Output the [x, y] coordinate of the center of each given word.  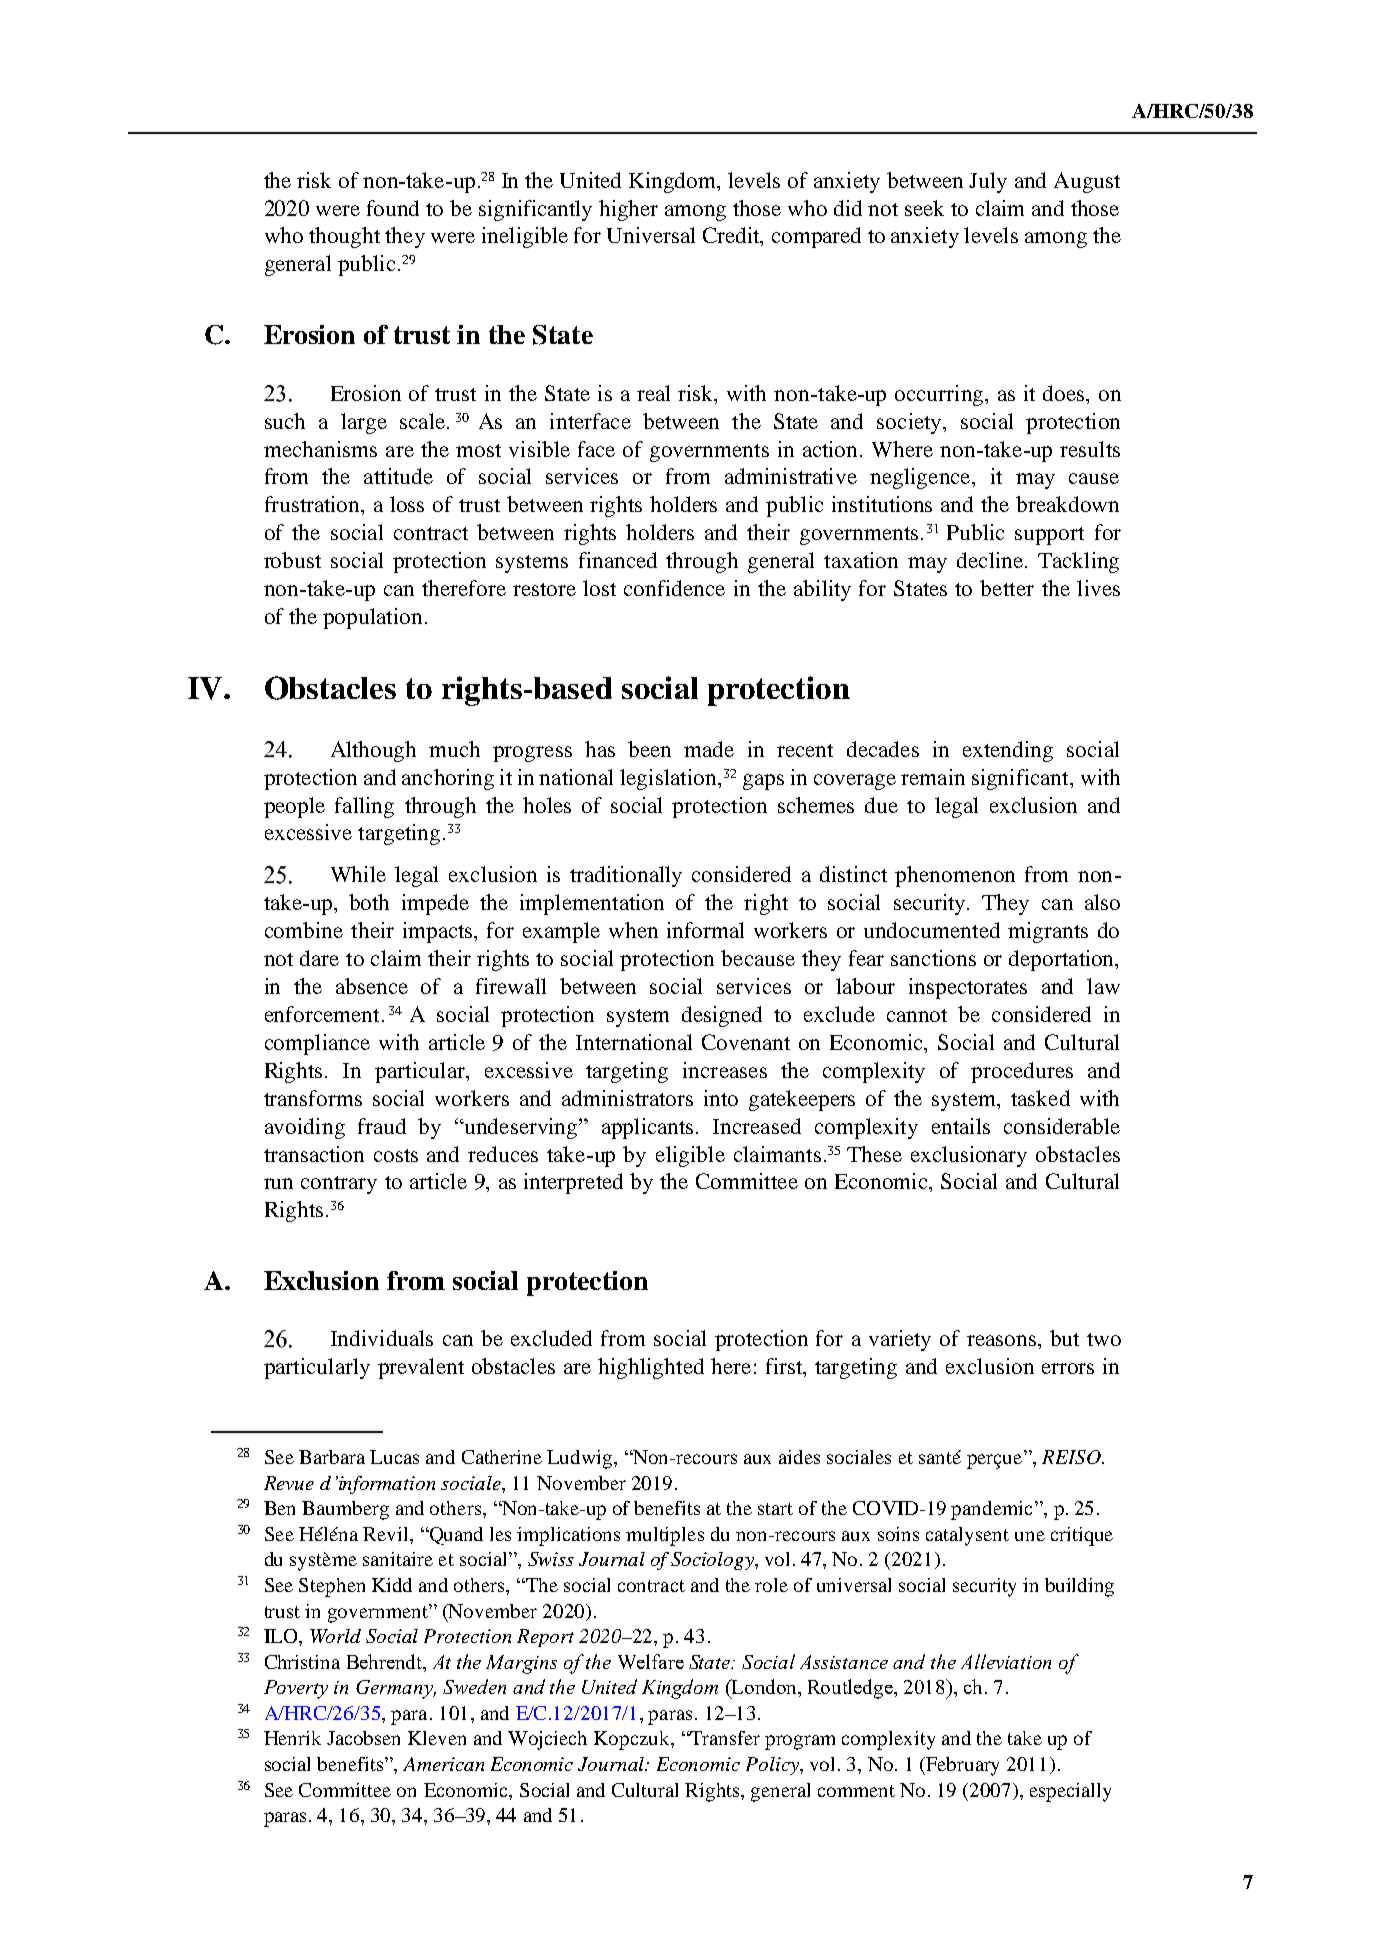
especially [1070, 1792]
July [988, 182]
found [393, 208]
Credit [732, 236]
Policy [773, 1766]
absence [372, 986]
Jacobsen [363, 1738]
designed [722, 1016]
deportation [1063, 960]
